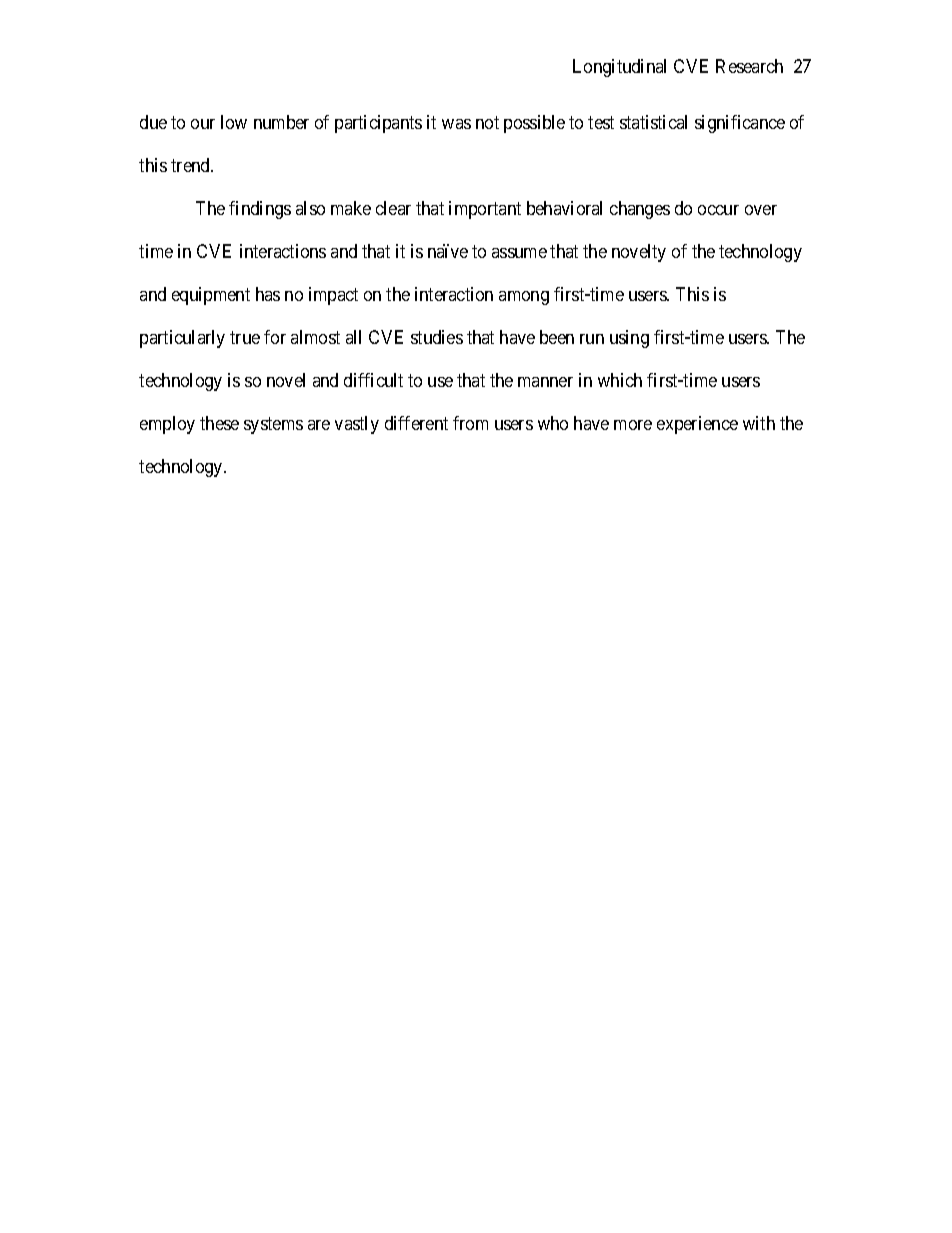 The image size is (952, 1233). What do you see at coordinates (749, 66) in the image?
I see `Research` at bounding box center [749, 66].
